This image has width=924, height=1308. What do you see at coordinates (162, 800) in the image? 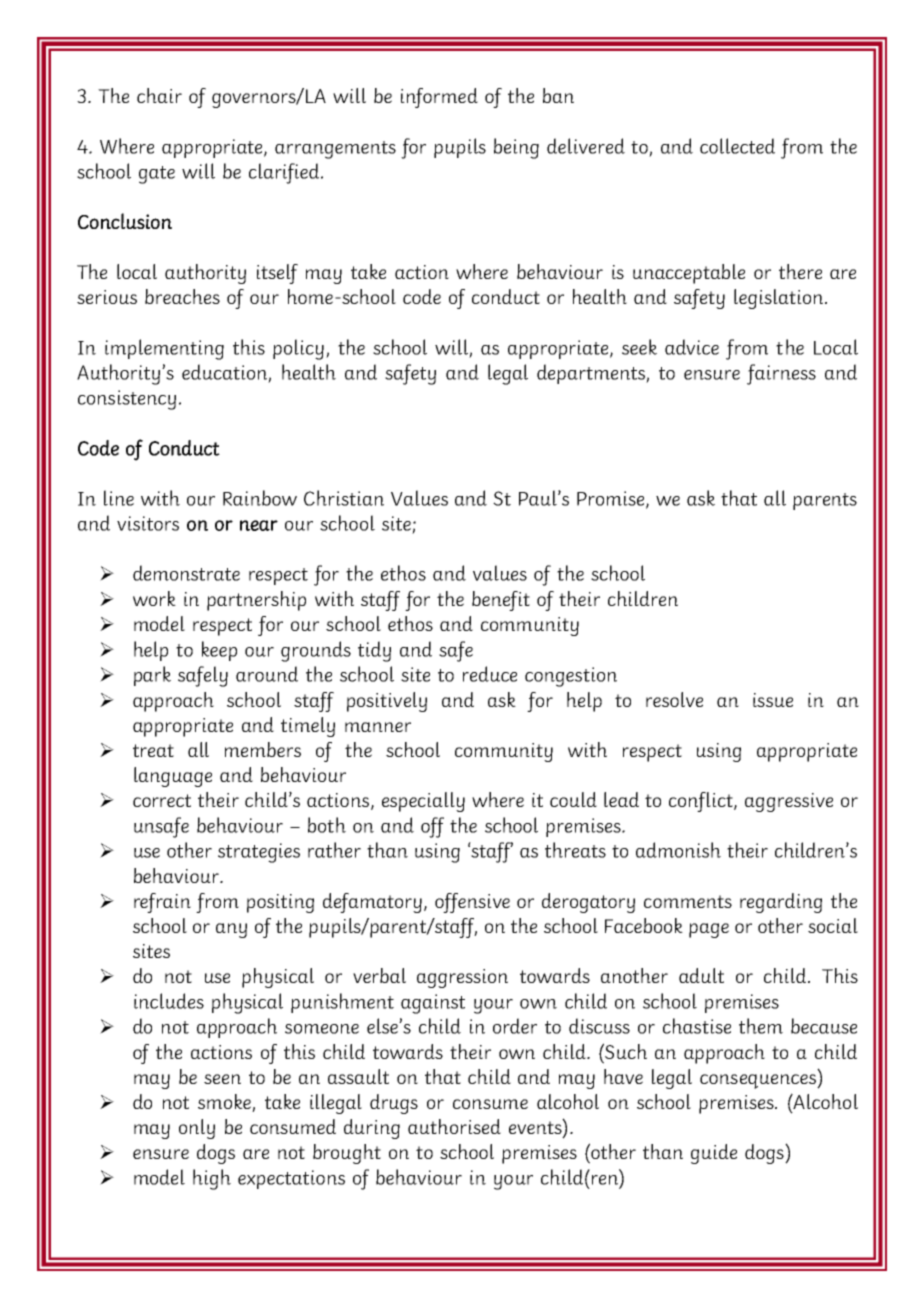
I see `correct` at bounding box center [162, 800].
